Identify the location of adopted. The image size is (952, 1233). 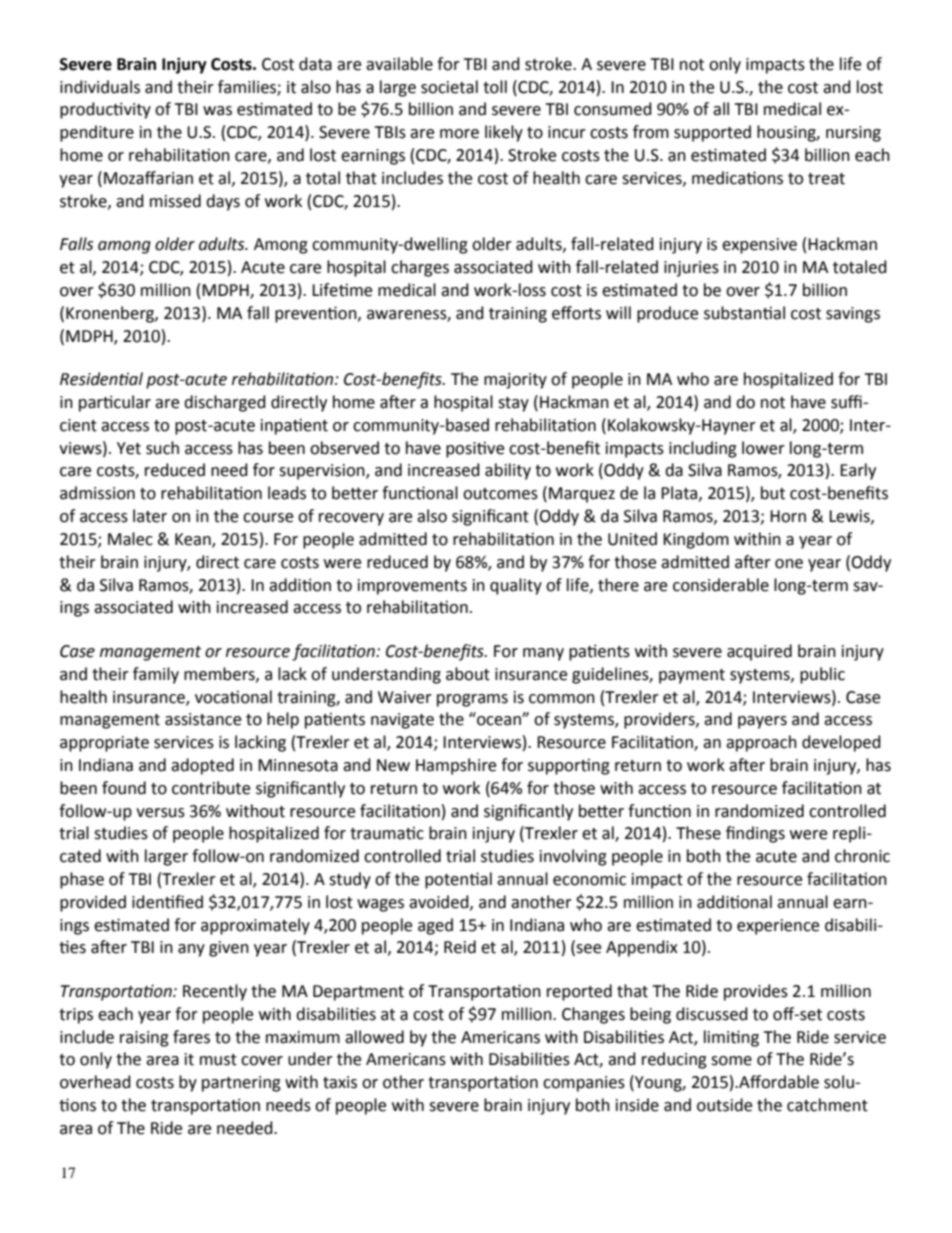
(202, 766).
